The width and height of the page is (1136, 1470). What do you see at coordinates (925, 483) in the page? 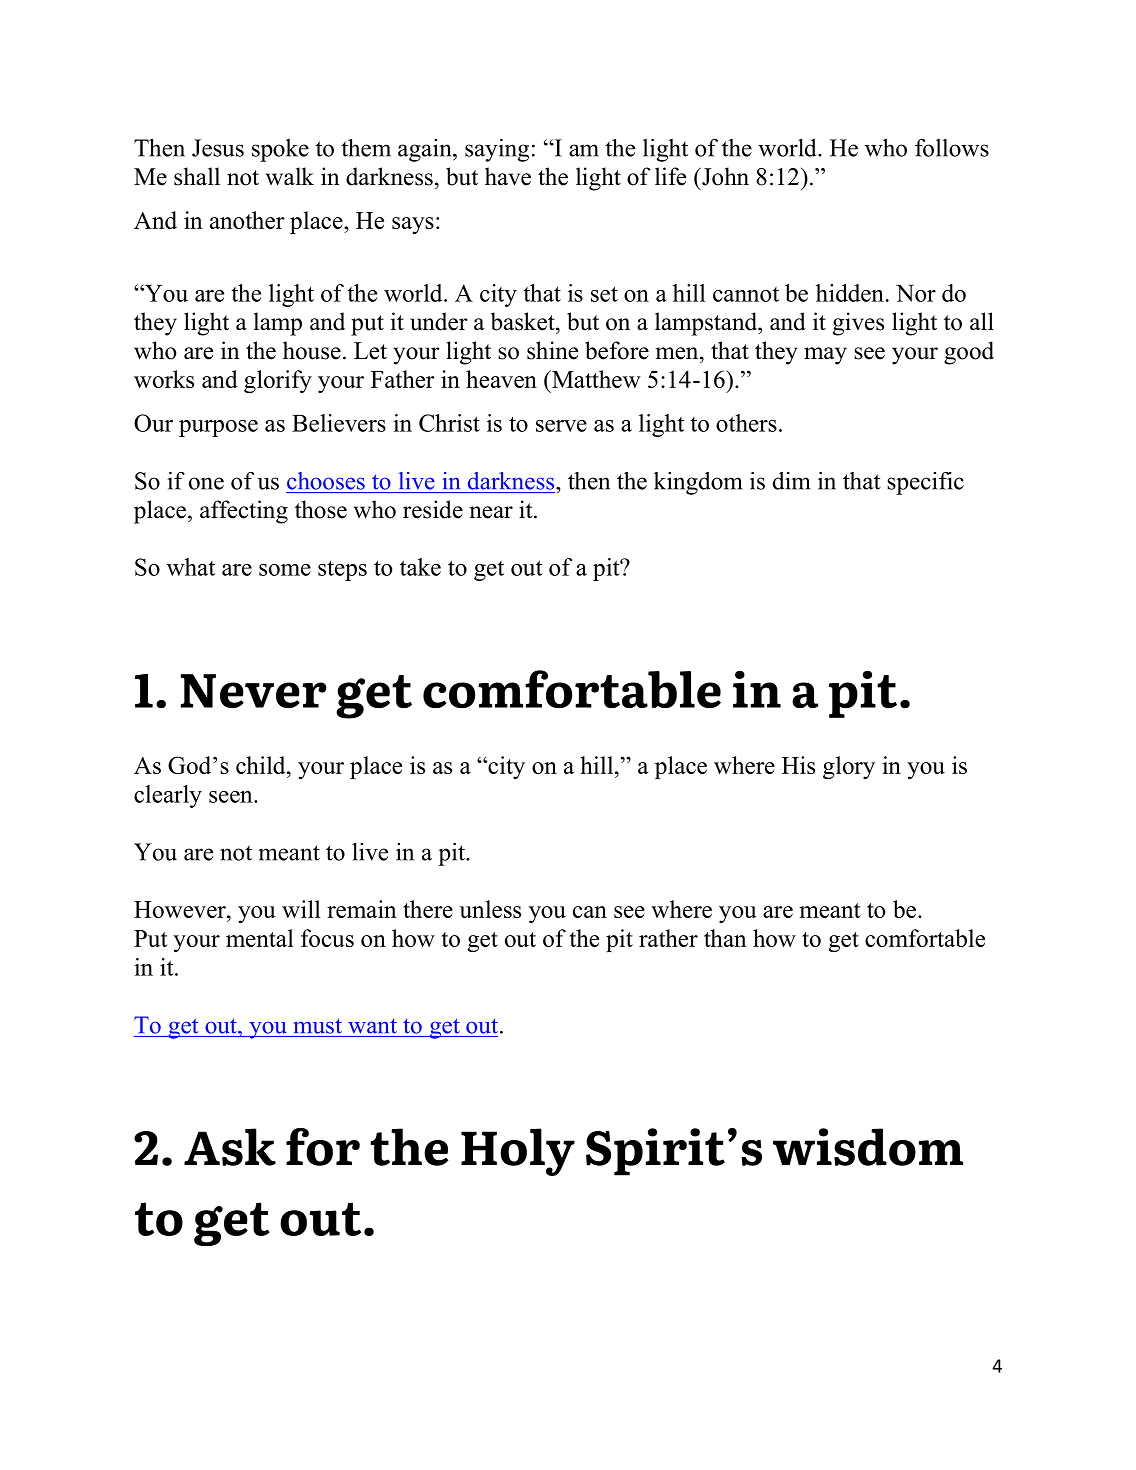
I see `specific` at bounding box center [925, 483].
